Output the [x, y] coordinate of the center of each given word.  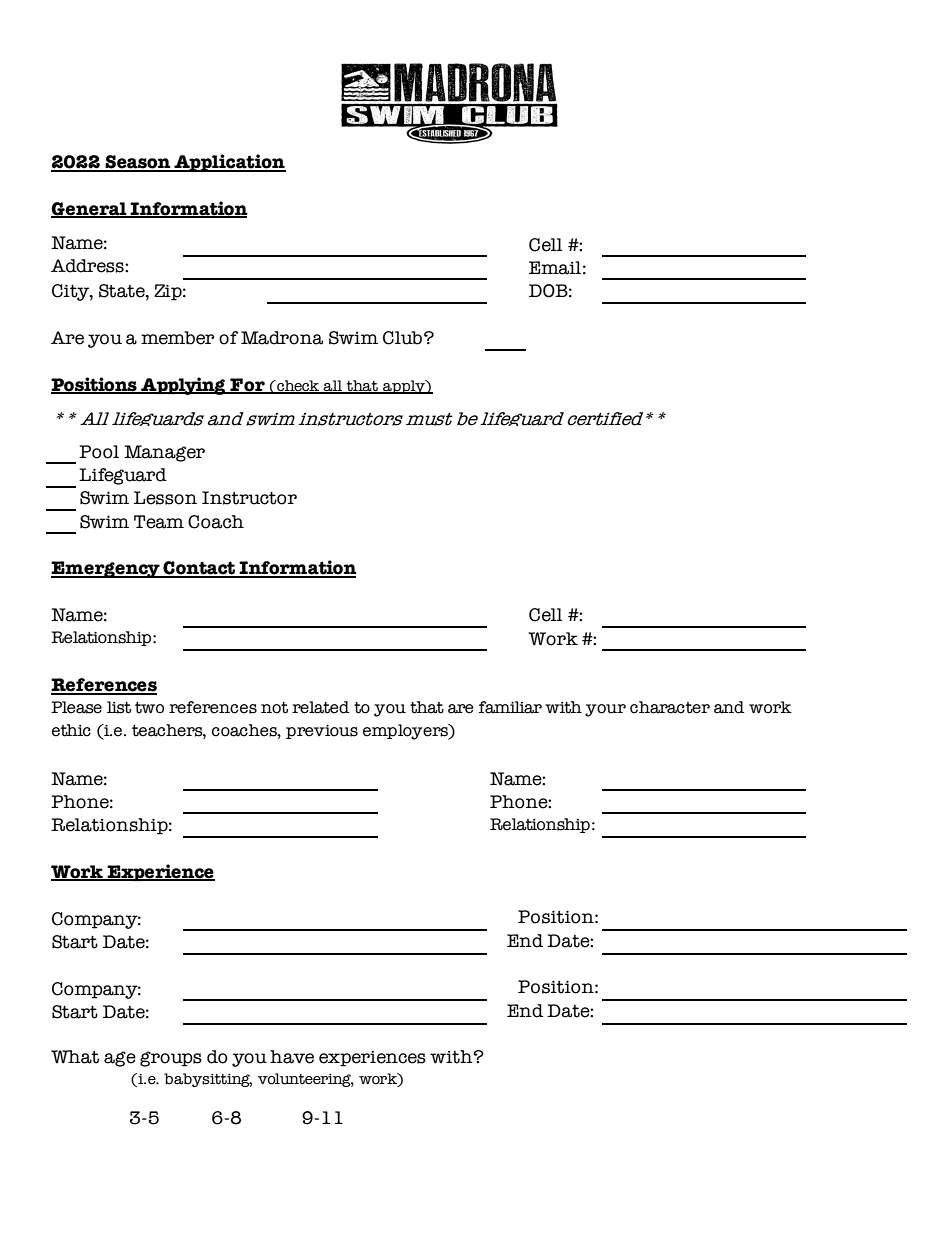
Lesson [165, 498]
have [292, 1057]
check [298, 386]
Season [138, 163]
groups [171, 1059]
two [149, 708]
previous [322, 732]
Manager [164, 453]
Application [229, 163]
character [670, 707]
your [605, 710]
